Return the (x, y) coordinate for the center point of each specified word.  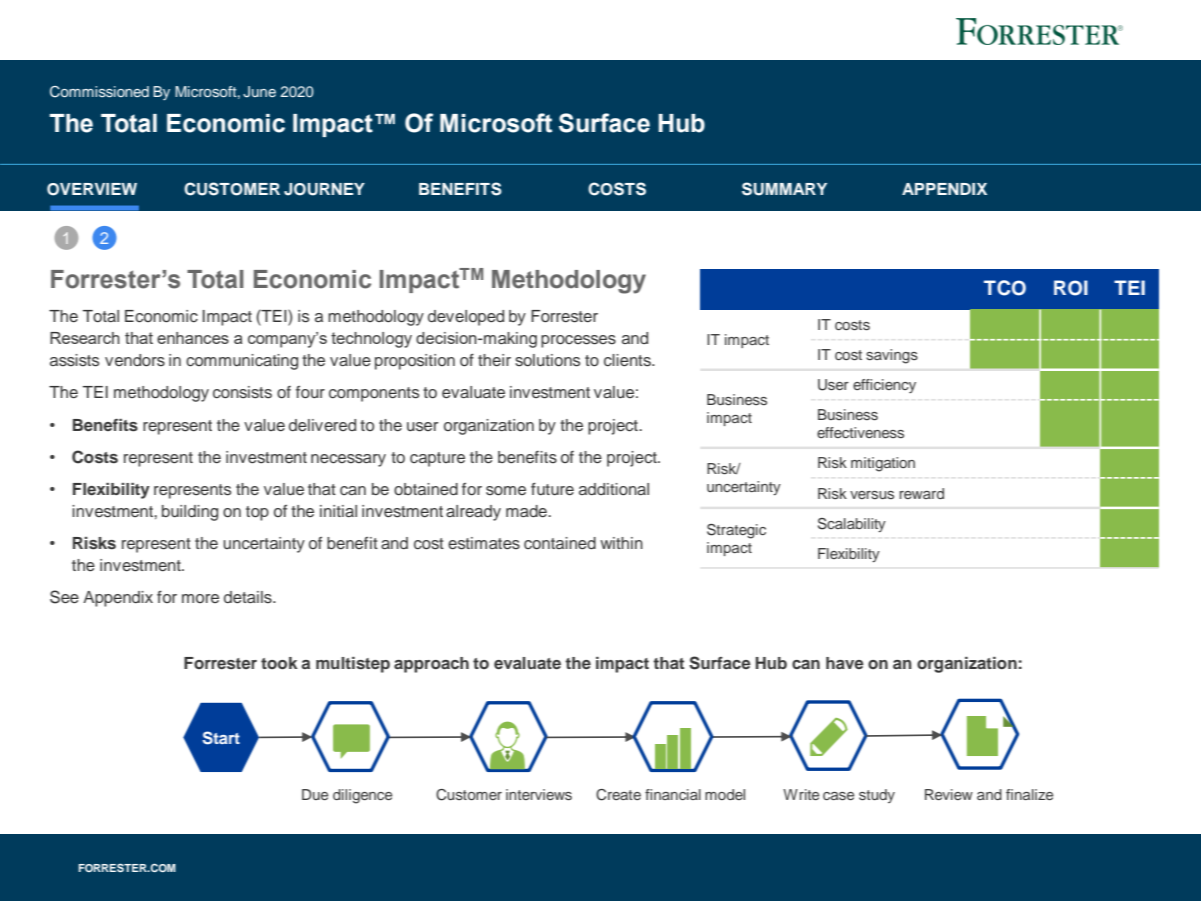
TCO (1005, 288)
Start (221, 738)
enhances (193, 338)
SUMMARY (784, 189)
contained (560, 543)
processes (578, 341)
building (190, 513)
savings (892, 356)
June (259, 92)
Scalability (852, 525)
